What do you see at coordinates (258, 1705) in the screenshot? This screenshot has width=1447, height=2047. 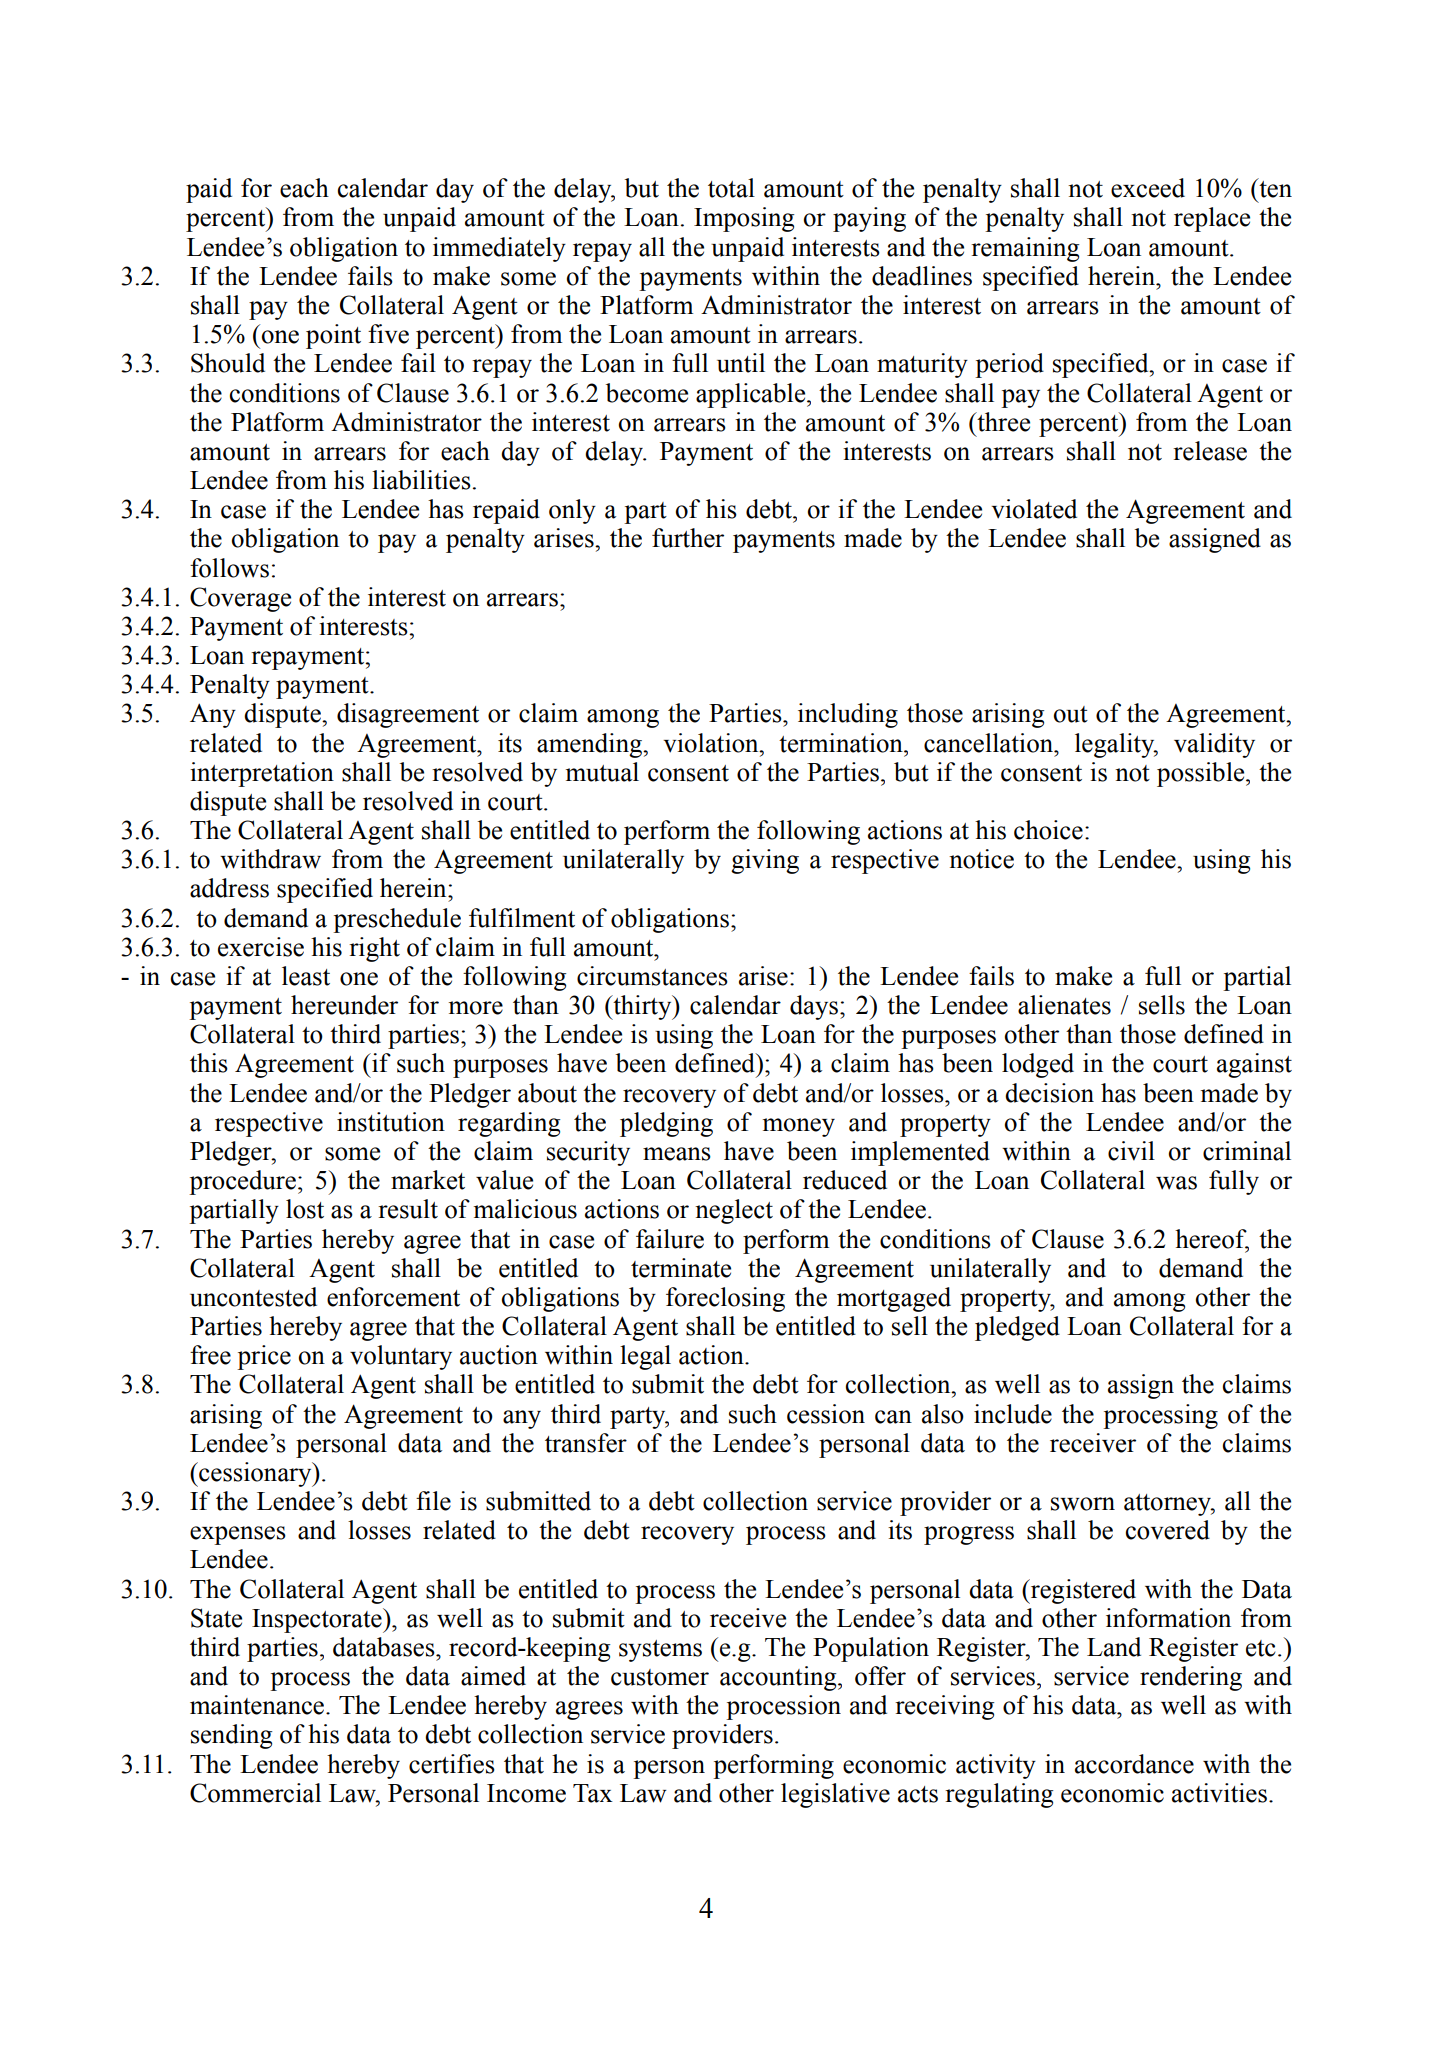 I see `maintenance` at bounding box center [258, 1705].
